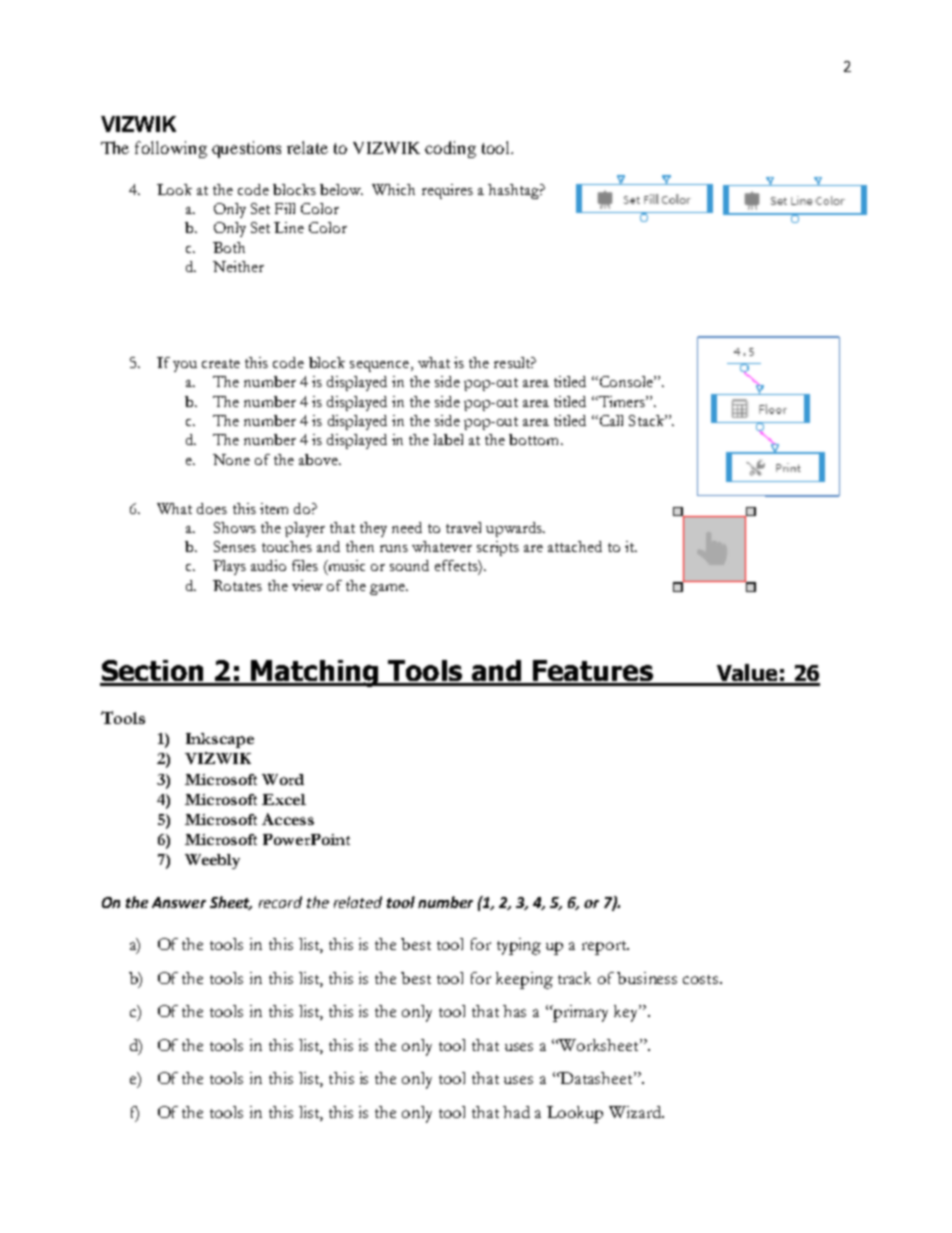 This screenshot has width=952, height=1233. What do you see at coordinates (388, 589) in the screenshot?
I see `game` at bounding box center [388, 589].
